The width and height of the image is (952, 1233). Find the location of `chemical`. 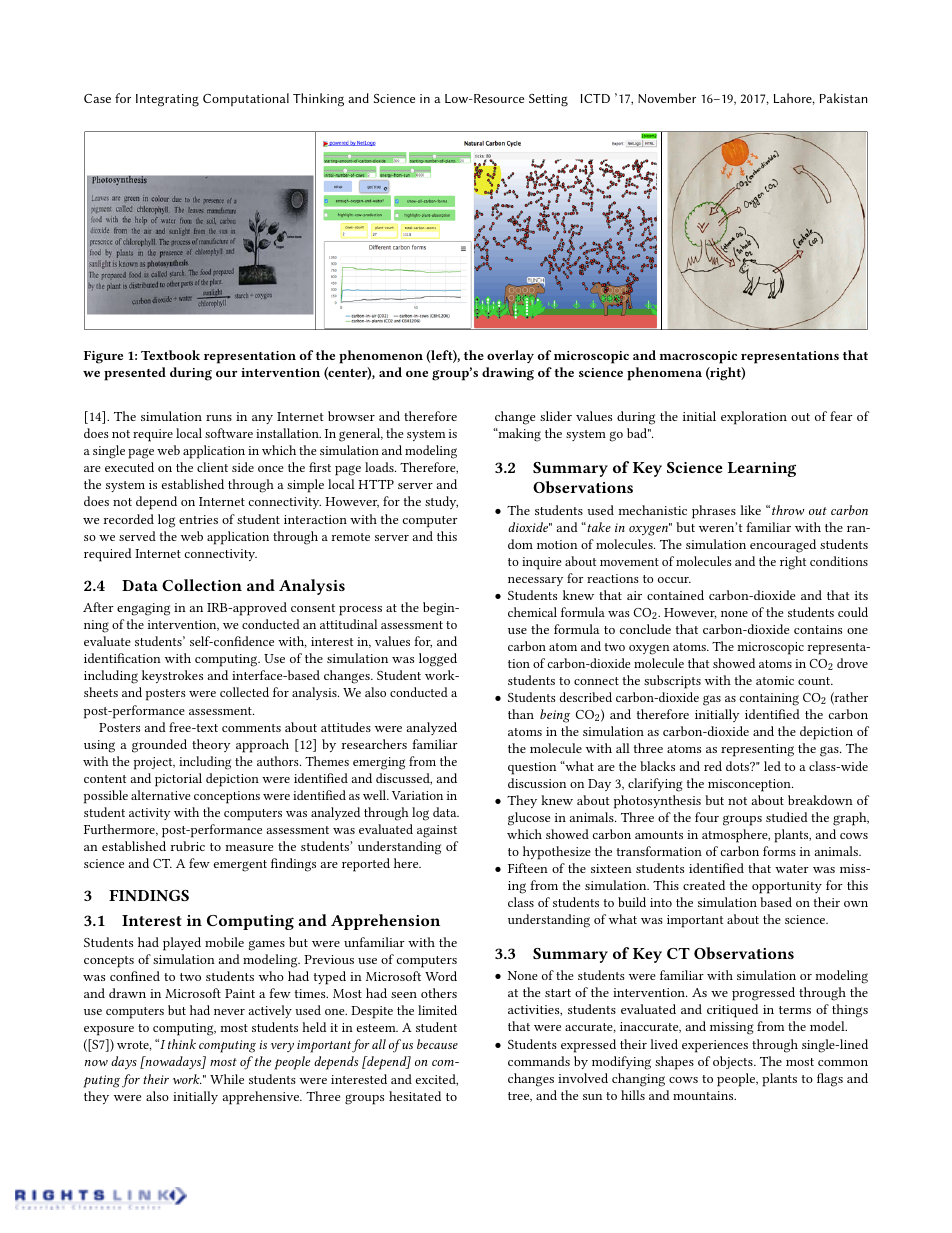

chemical is located at coordinates (532, 612).
